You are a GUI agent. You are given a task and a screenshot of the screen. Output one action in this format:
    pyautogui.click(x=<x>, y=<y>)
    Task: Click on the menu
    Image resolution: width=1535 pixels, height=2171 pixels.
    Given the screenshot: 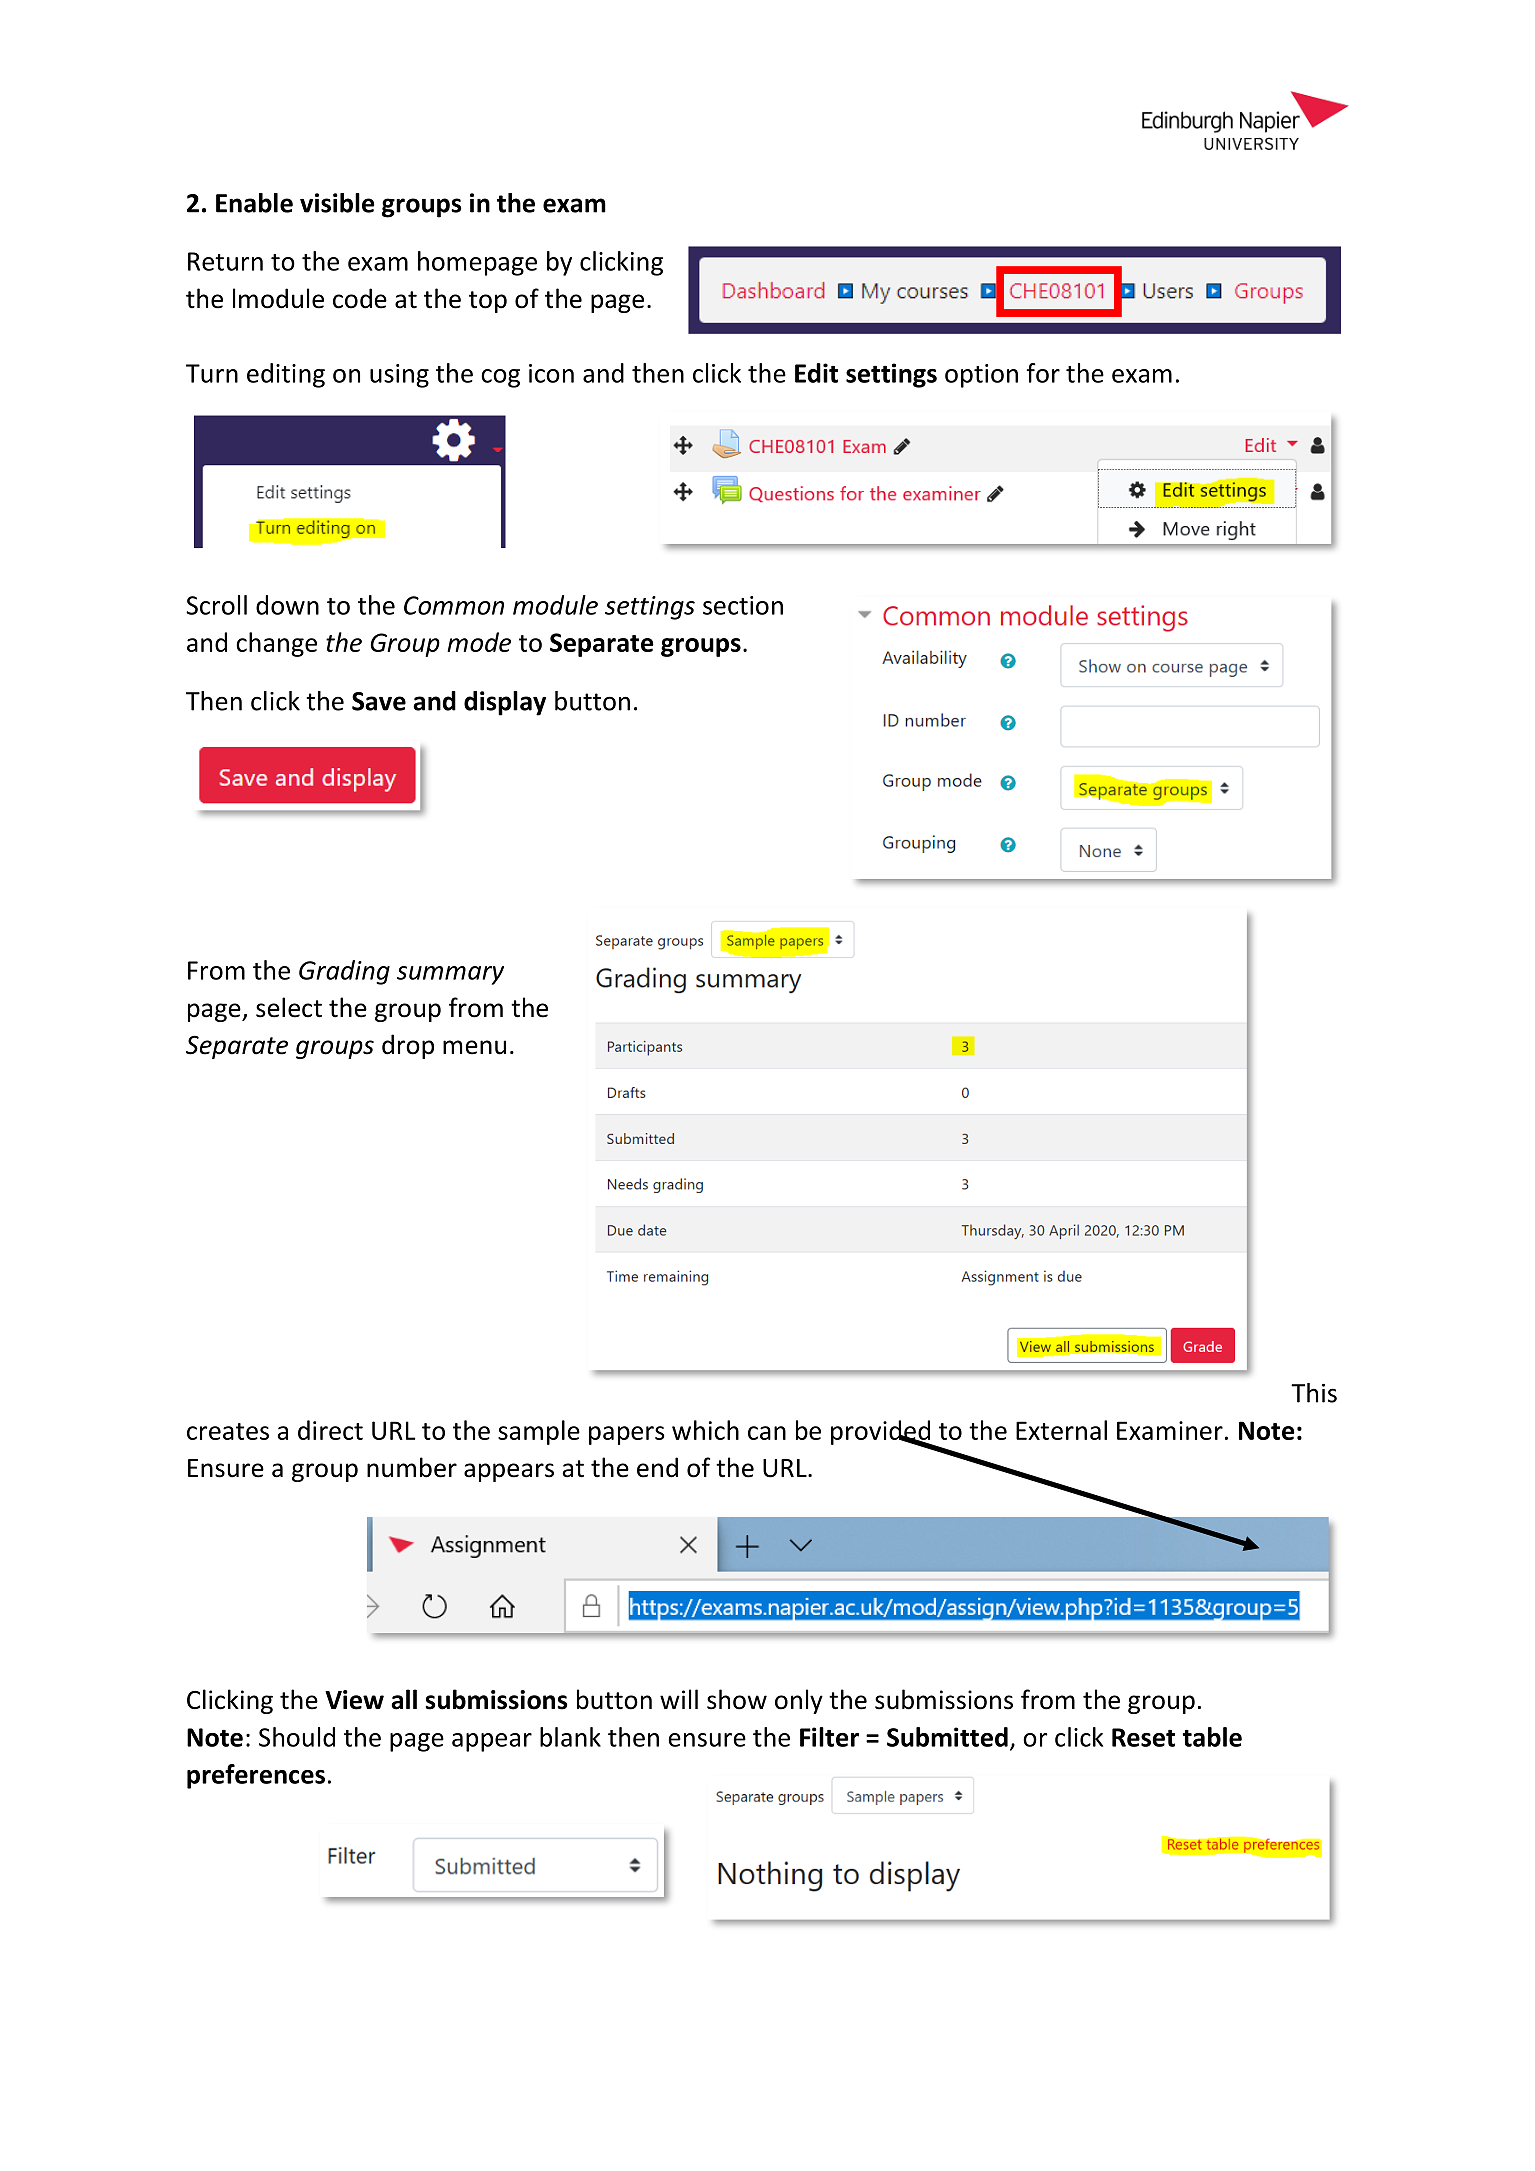 What is the action you would take?
    pyautogui.click(x=474, y=1047)
